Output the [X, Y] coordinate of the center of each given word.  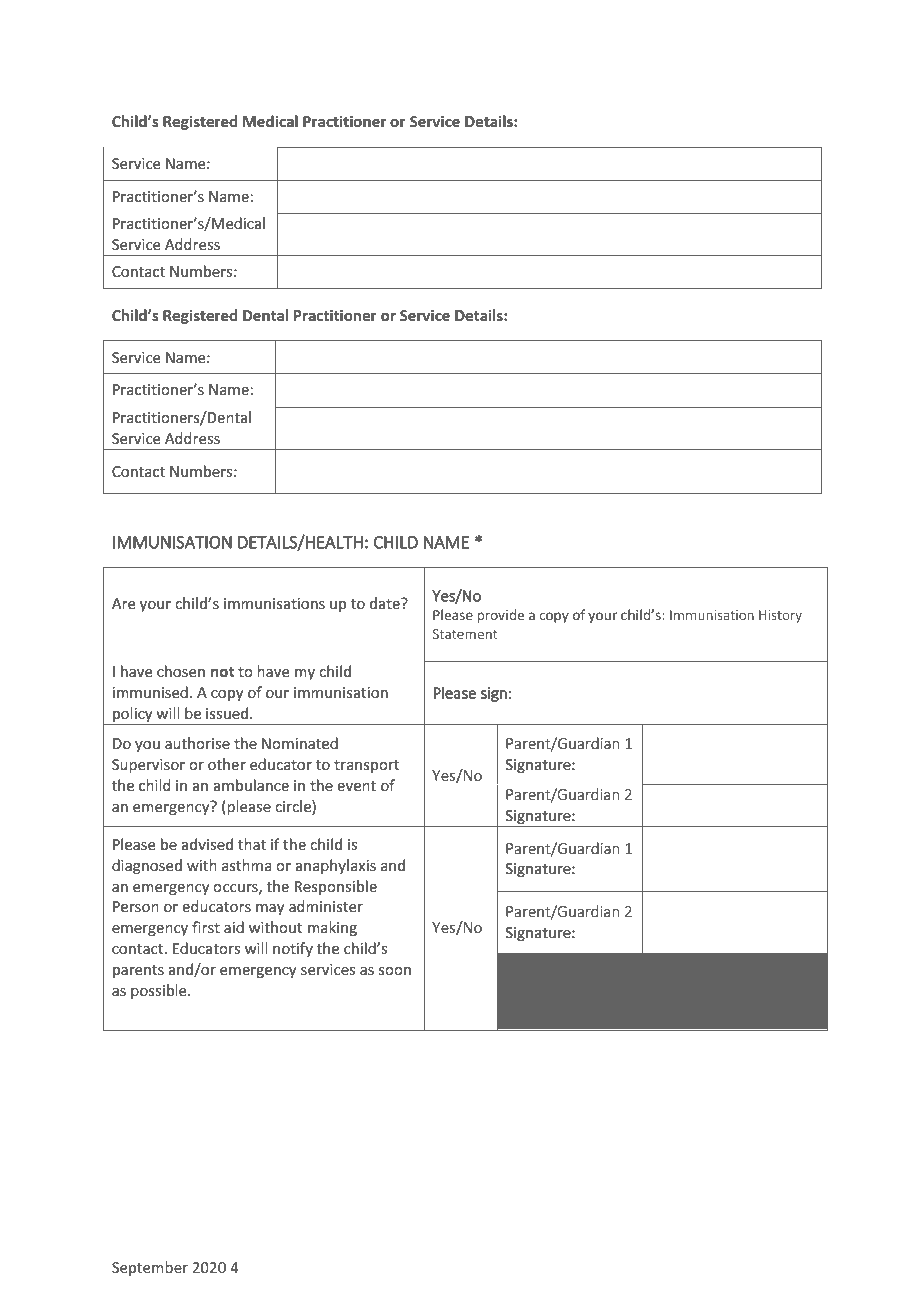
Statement [465, 634]
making [332, 928]
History [780, 616]
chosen [181, 671]
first [206, 927]
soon [395, 971]
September [150, 1268]
